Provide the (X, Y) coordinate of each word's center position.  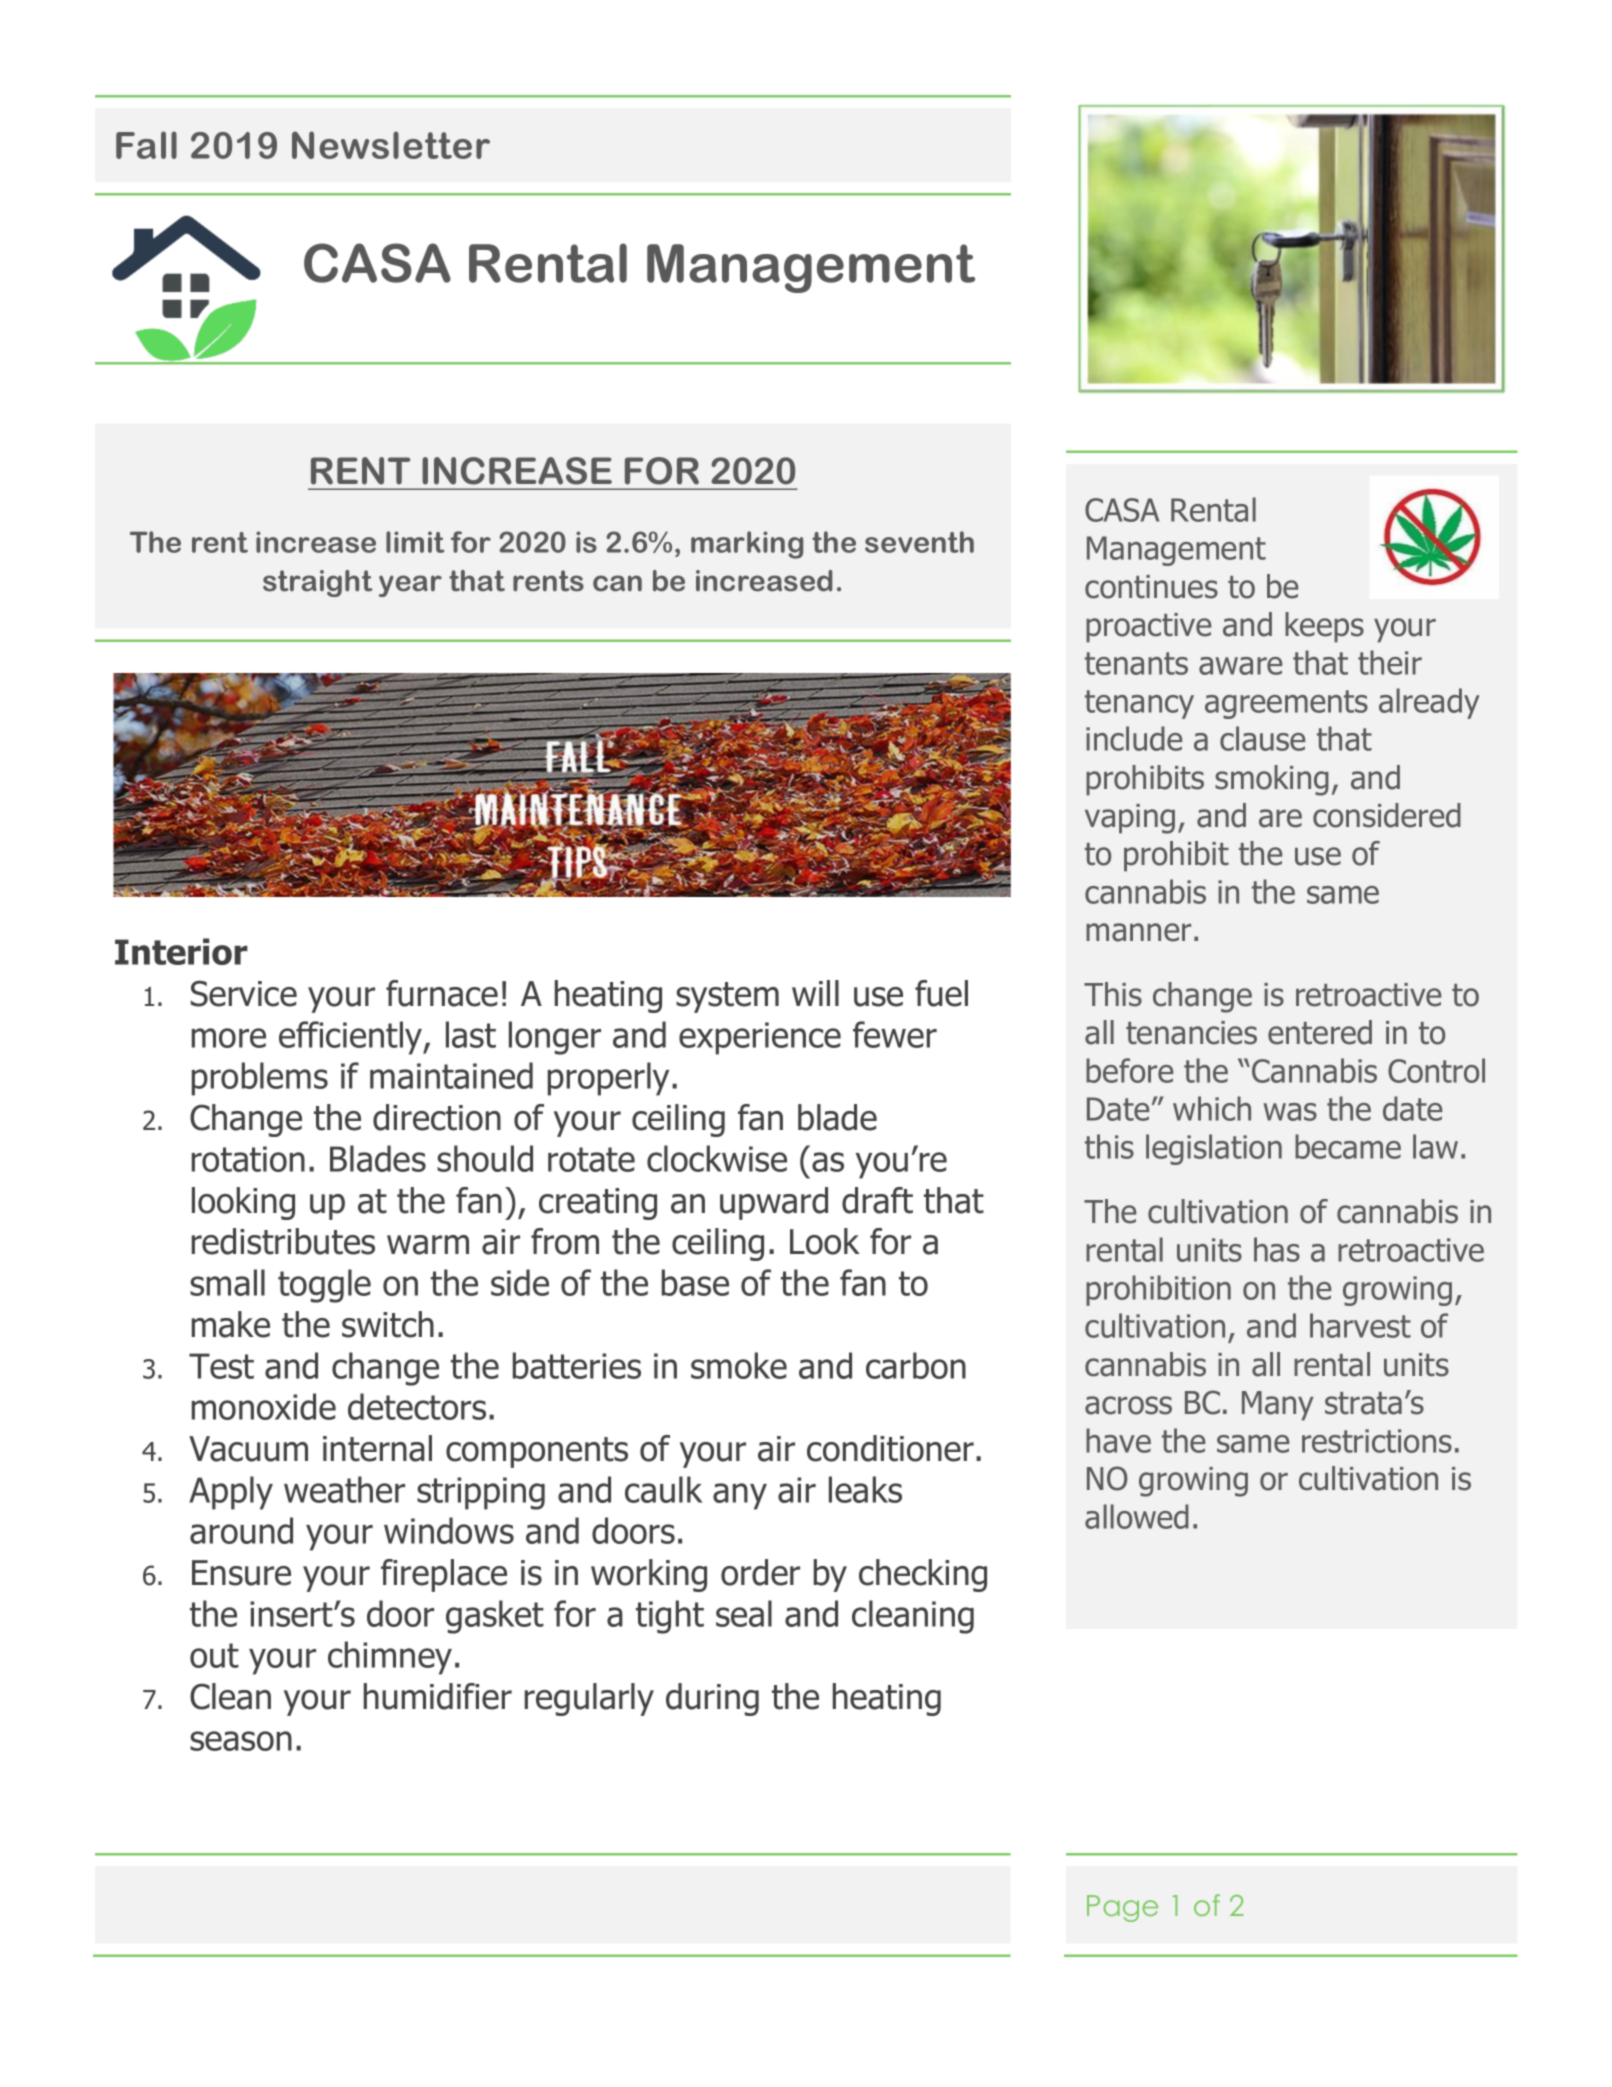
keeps (1324, 627)
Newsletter (391, 145)
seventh (919, 542)
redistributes (283, 1241)
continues (1151, 587)
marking (747, 545)
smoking (1272, 780)
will (815, 993)
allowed (1137, 1516)
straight (318, 583)
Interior (181, 951)
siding (452, 1955)
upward (774, 1203)
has (1277, 1249)
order (760, 1572)
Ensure (241, 1573)
